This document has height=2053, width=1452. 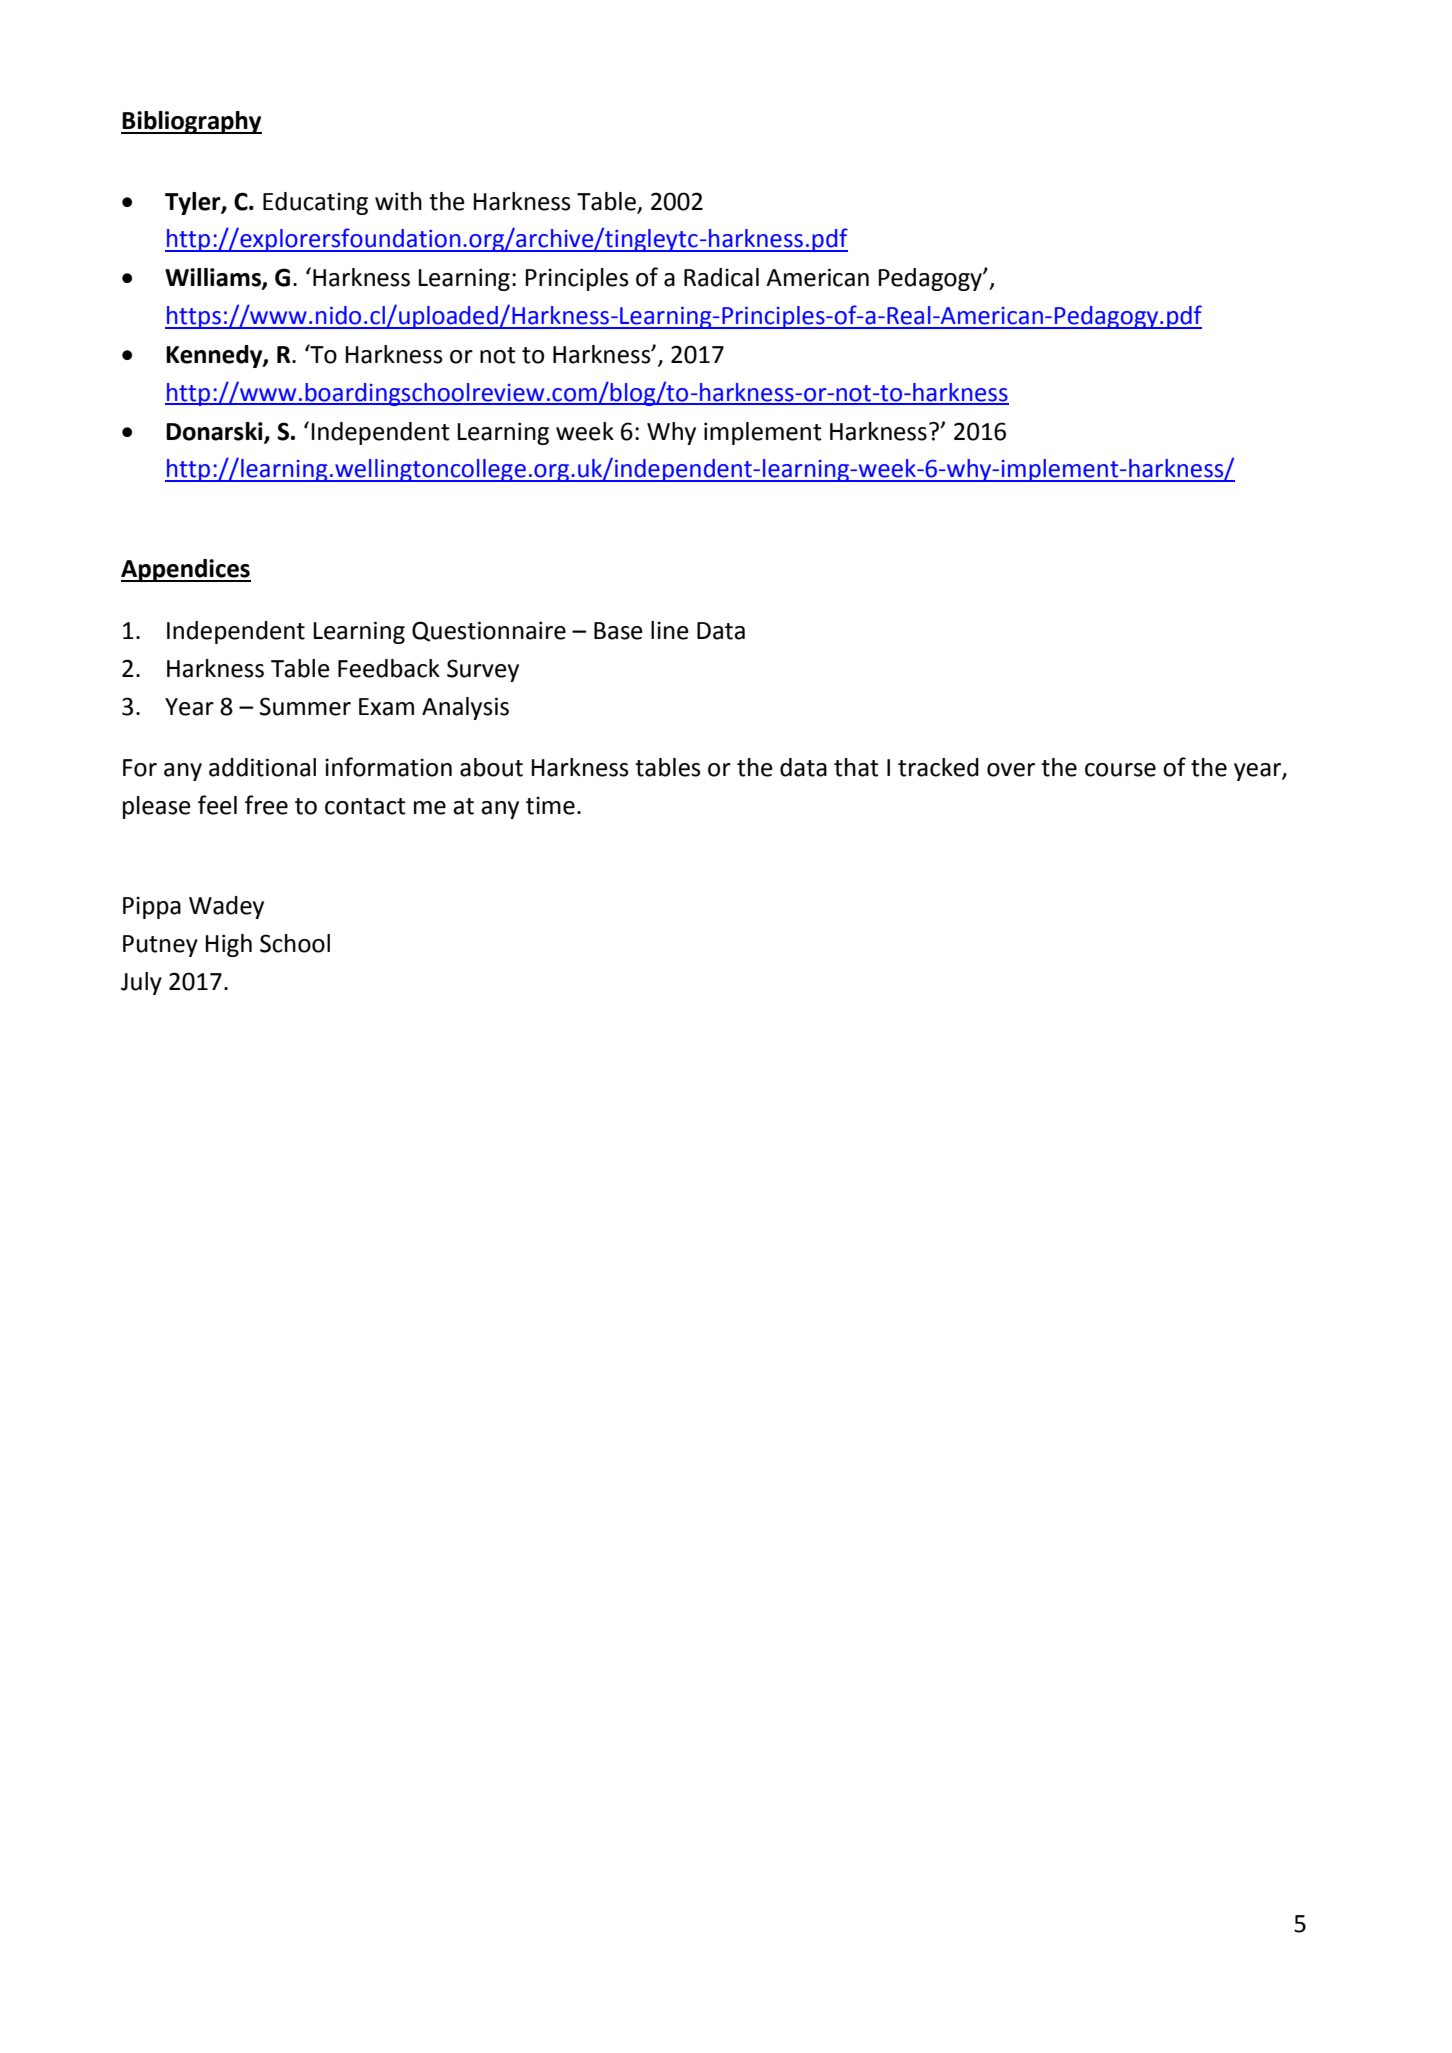 What do you see at coordinates (1011, 770) in the document?
I see `over` at bounding box center [1011, 770].
